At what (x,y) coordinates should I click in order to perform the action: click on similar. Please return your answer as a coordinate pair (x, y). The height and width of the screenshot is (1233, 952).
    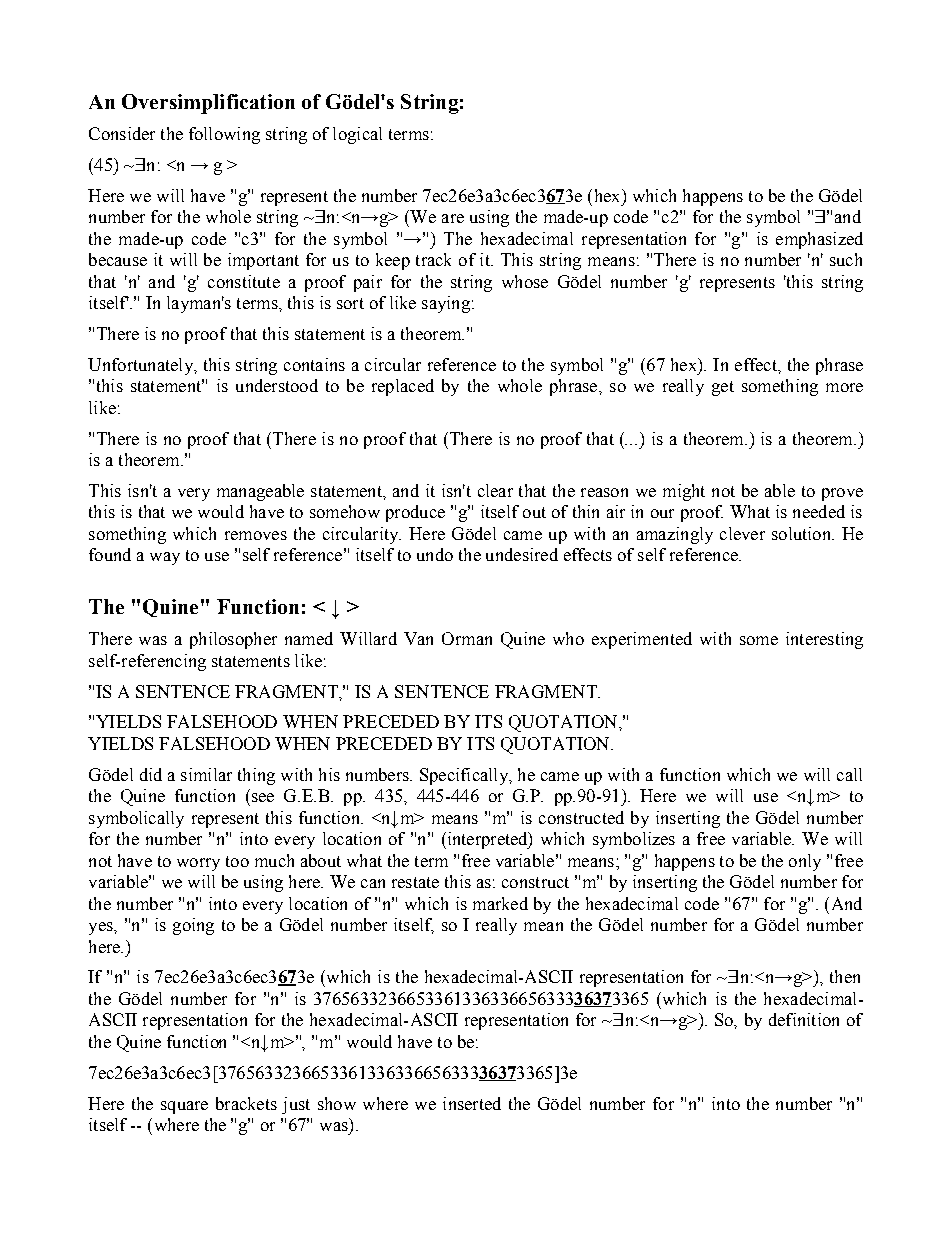
    Looking at the image, I should click on (206, 774).
